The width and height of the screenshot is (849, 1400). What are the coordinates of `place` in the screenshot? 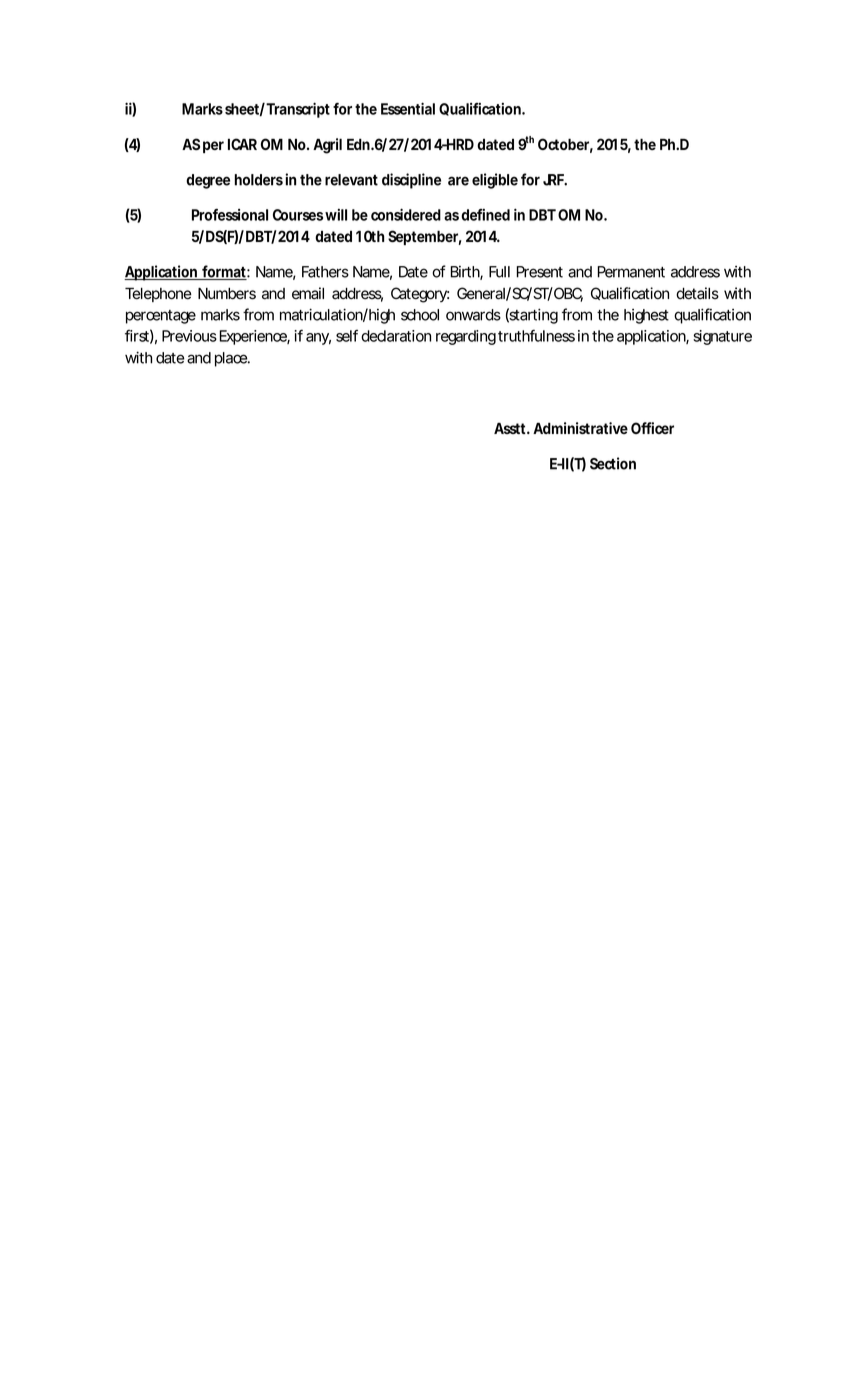 It's located at (232, 359).
